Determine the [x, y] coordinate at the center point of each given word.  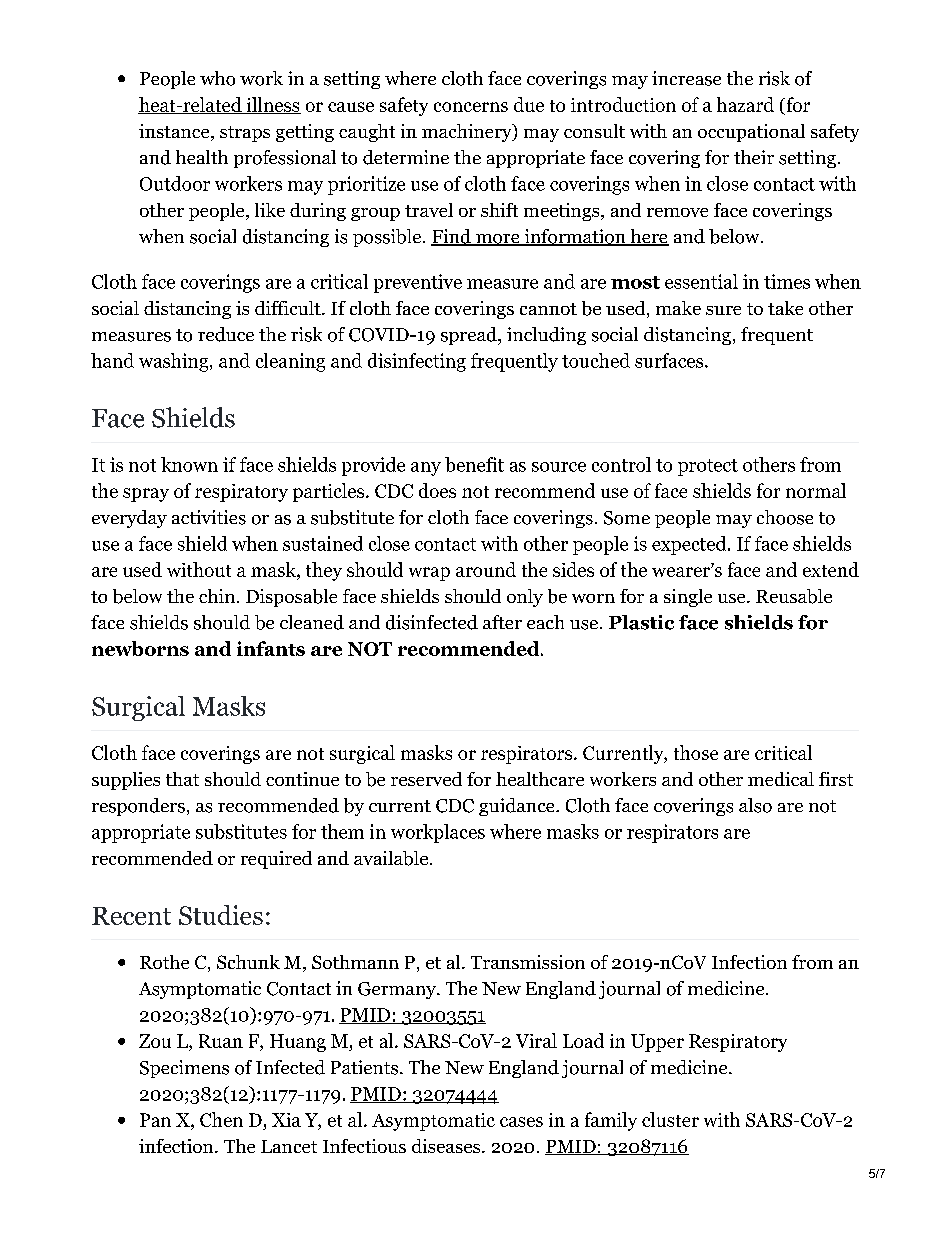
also [755, 805]
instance [175, 132]
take [785, 308]
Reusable [794, 596]
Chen [221, 1119]
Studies [221, 915]
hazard [745, 104]
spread [470, 336]
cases [521, 1122]
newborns [140, 648]
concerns [471, 107]
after [502, 622]
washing [175, 362]
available [391, 858]
